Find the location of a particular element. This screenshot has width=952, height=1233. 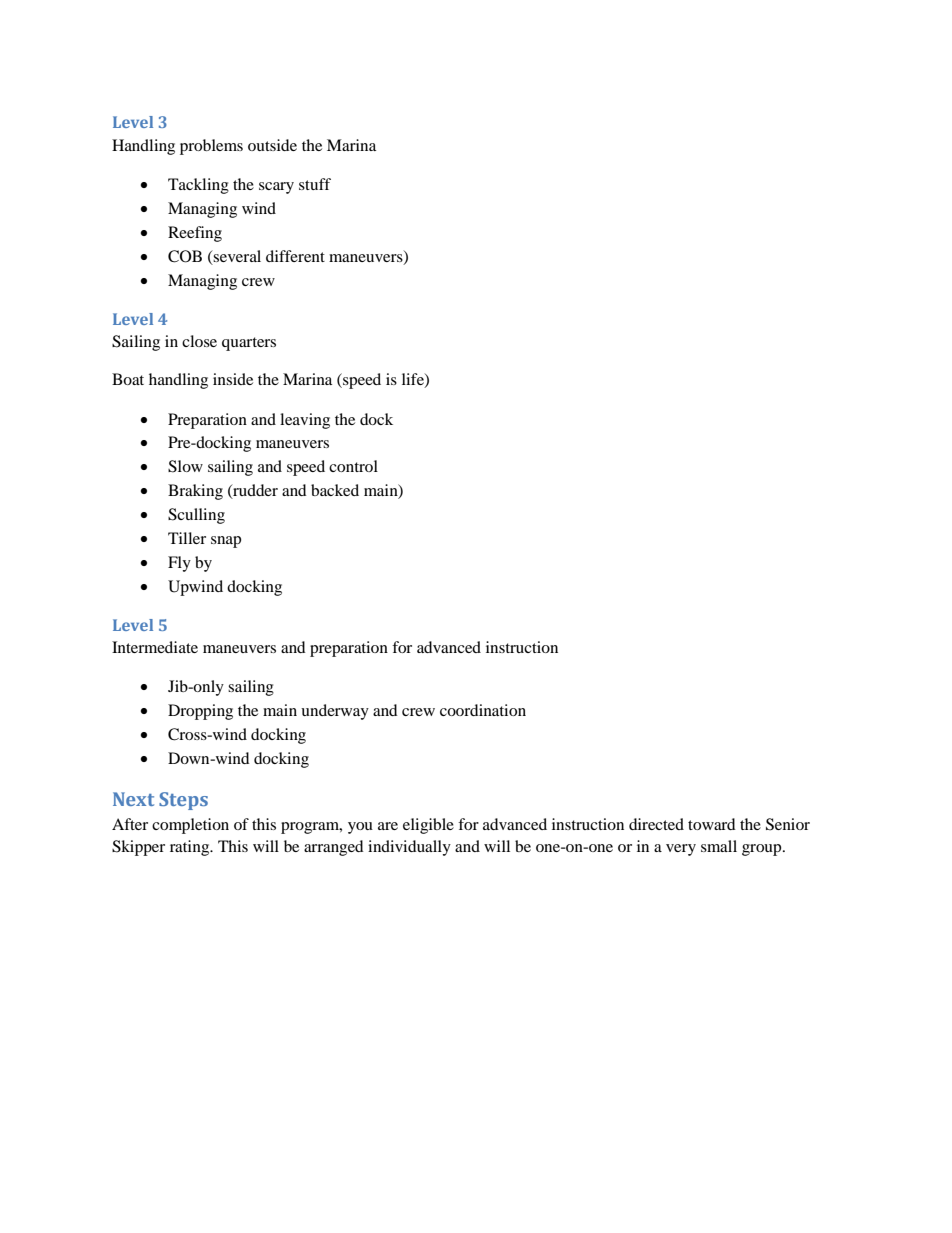

stuff is located at coordinates (315, 184).
